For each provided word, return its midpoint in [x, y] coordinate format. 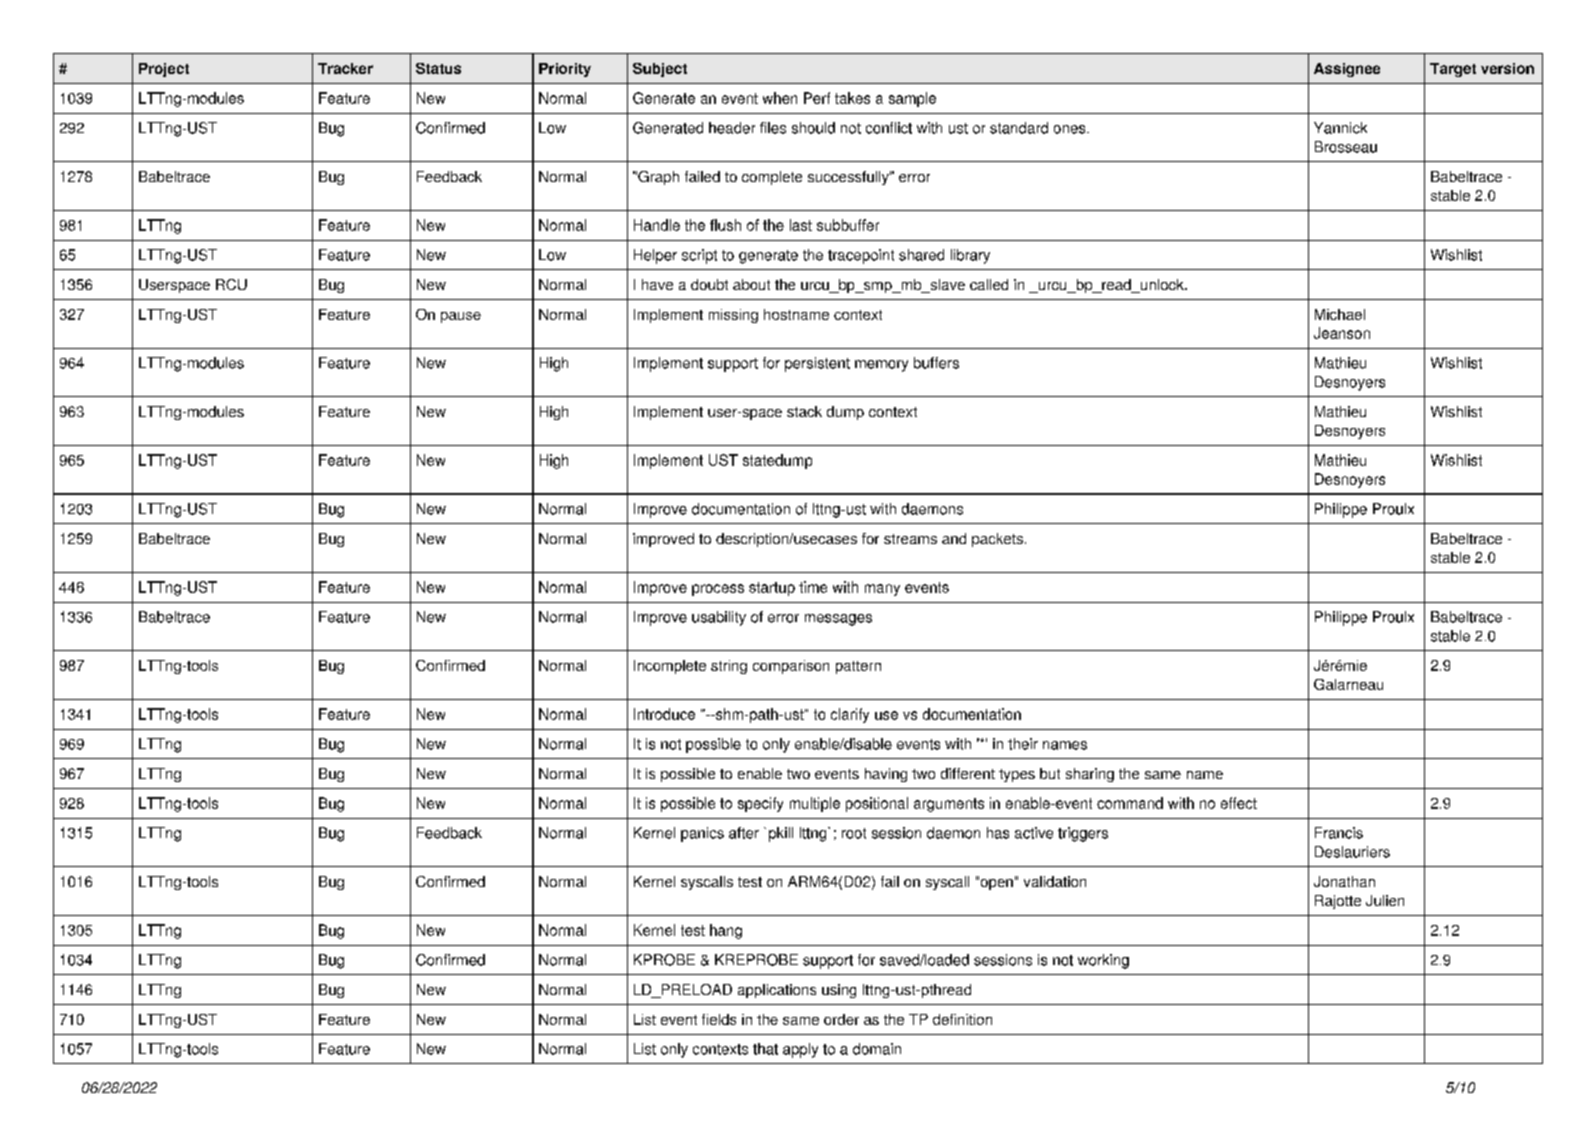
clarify [850, 715]
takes [852, 98]
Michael [1340, 314]
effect [1239, 803]
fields [719, 1019]
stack [804, 411]
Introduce [664, 714]
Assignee [1347, 70]
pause [461, 317]
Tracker [345, 68]
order [841, 1019]
